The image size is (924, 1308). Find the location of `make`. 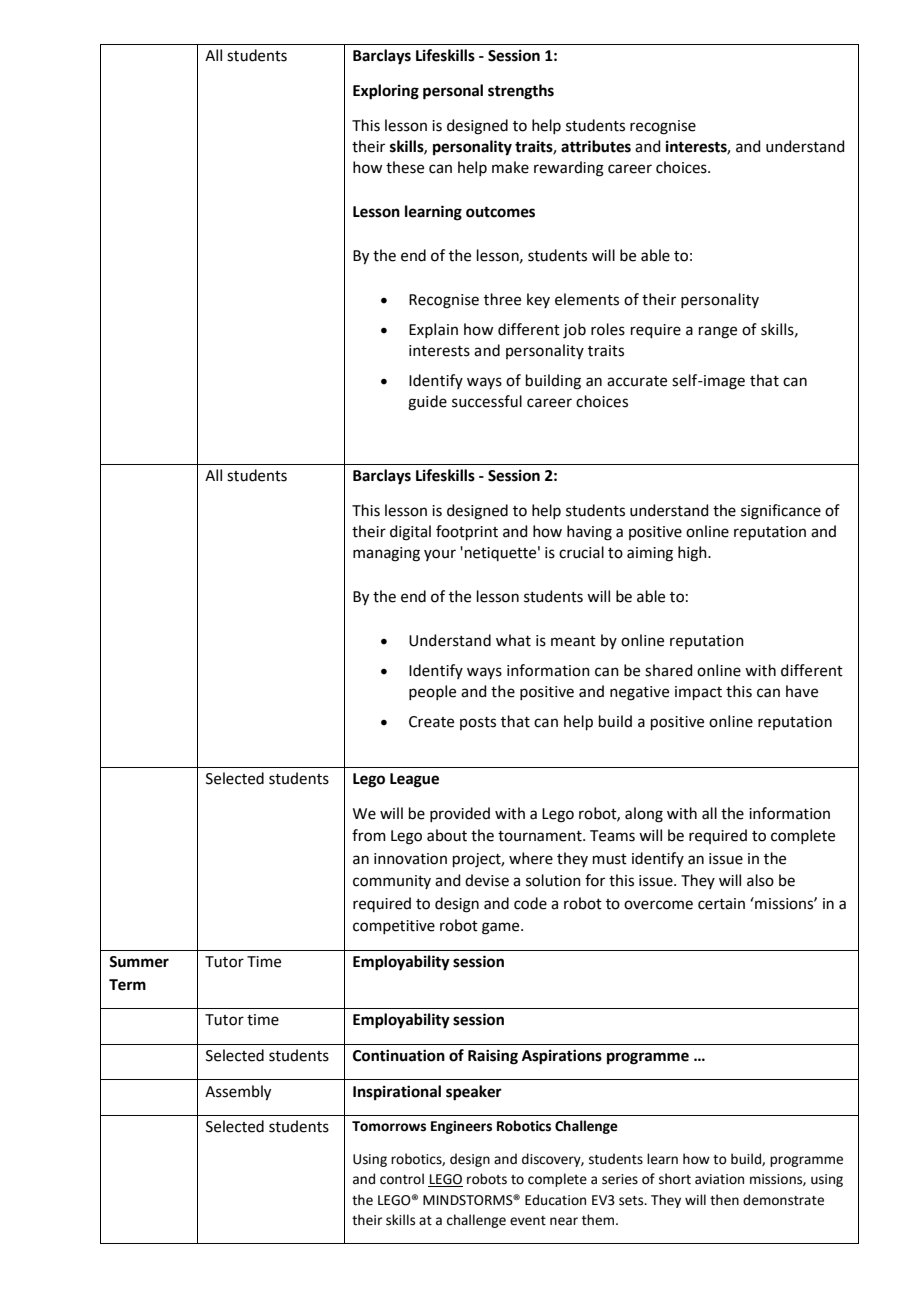

make is located at coordinates (510, 167).
